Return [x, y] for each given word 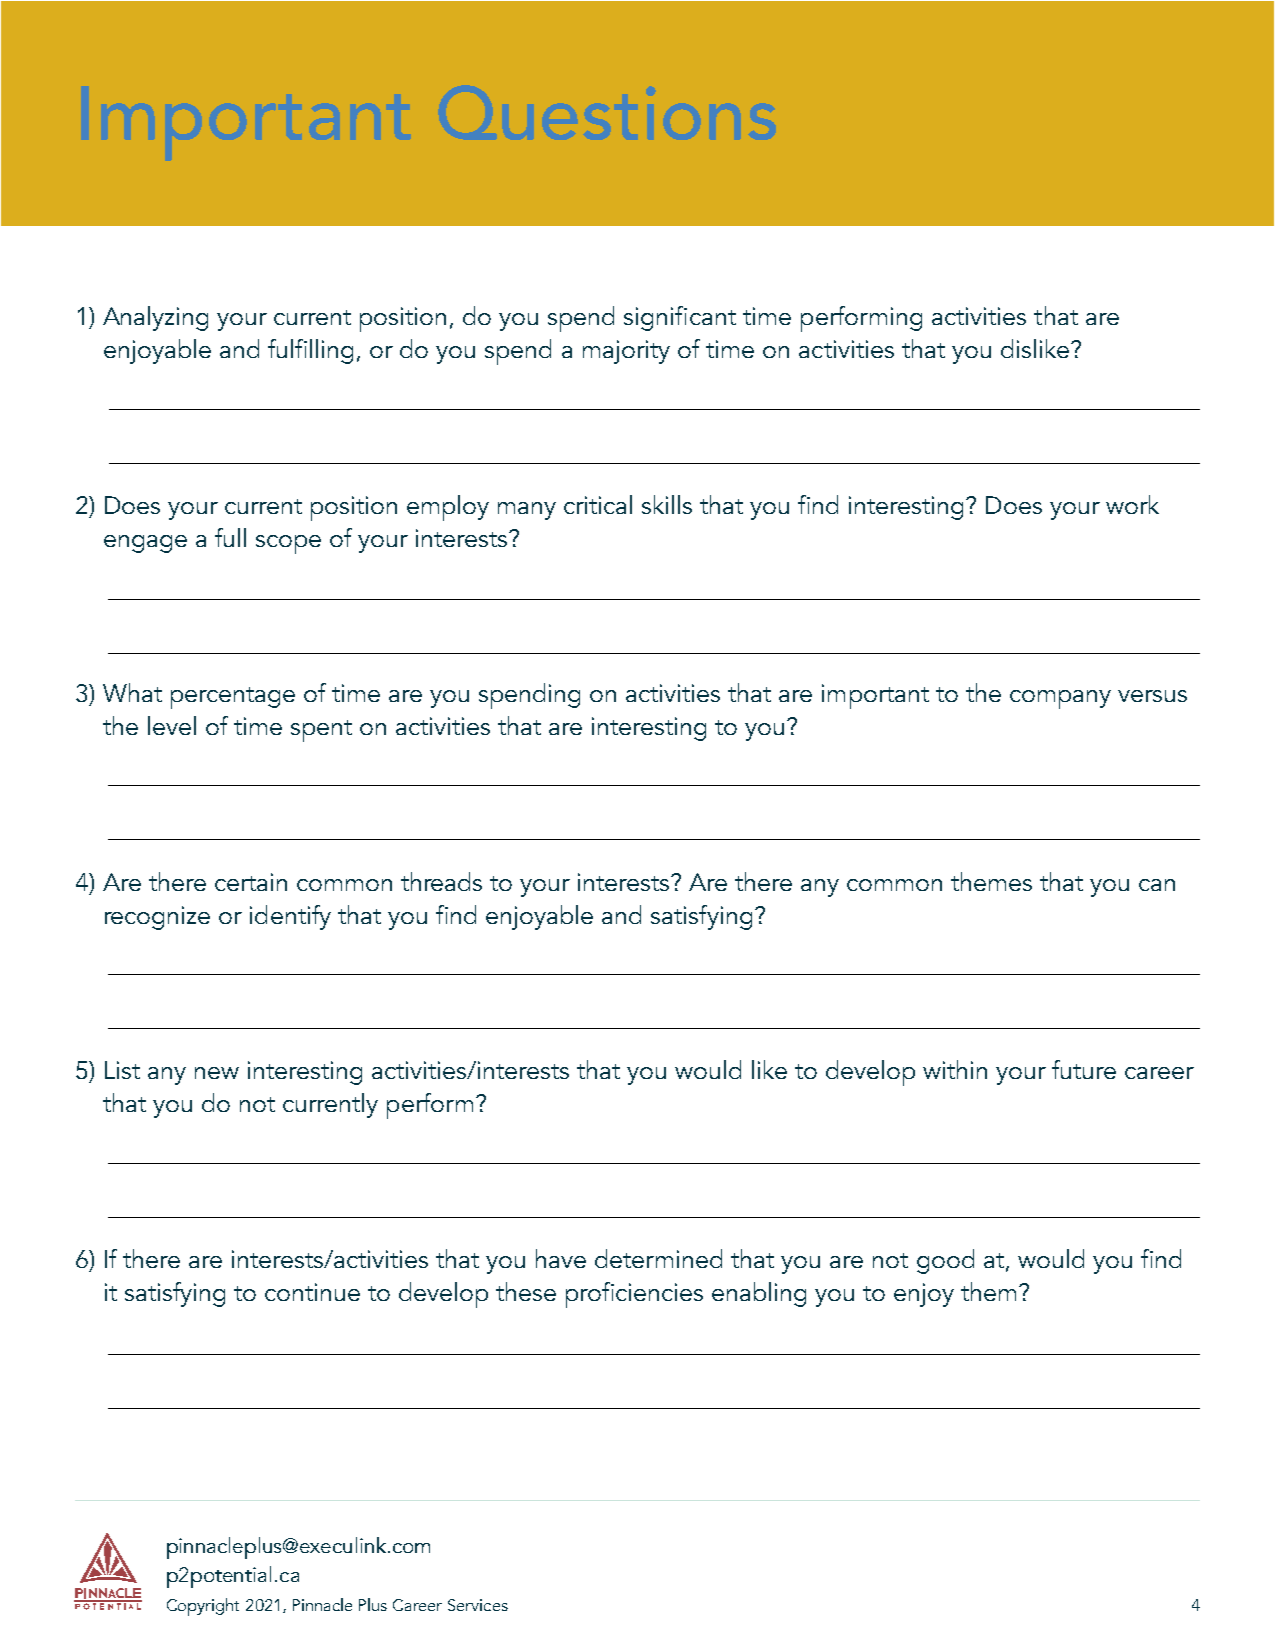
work [1132, 504]
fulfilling [310, 351]
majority [626, 352]
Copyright [203, 1607]
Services [478, 1605]
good [945, 1261]
